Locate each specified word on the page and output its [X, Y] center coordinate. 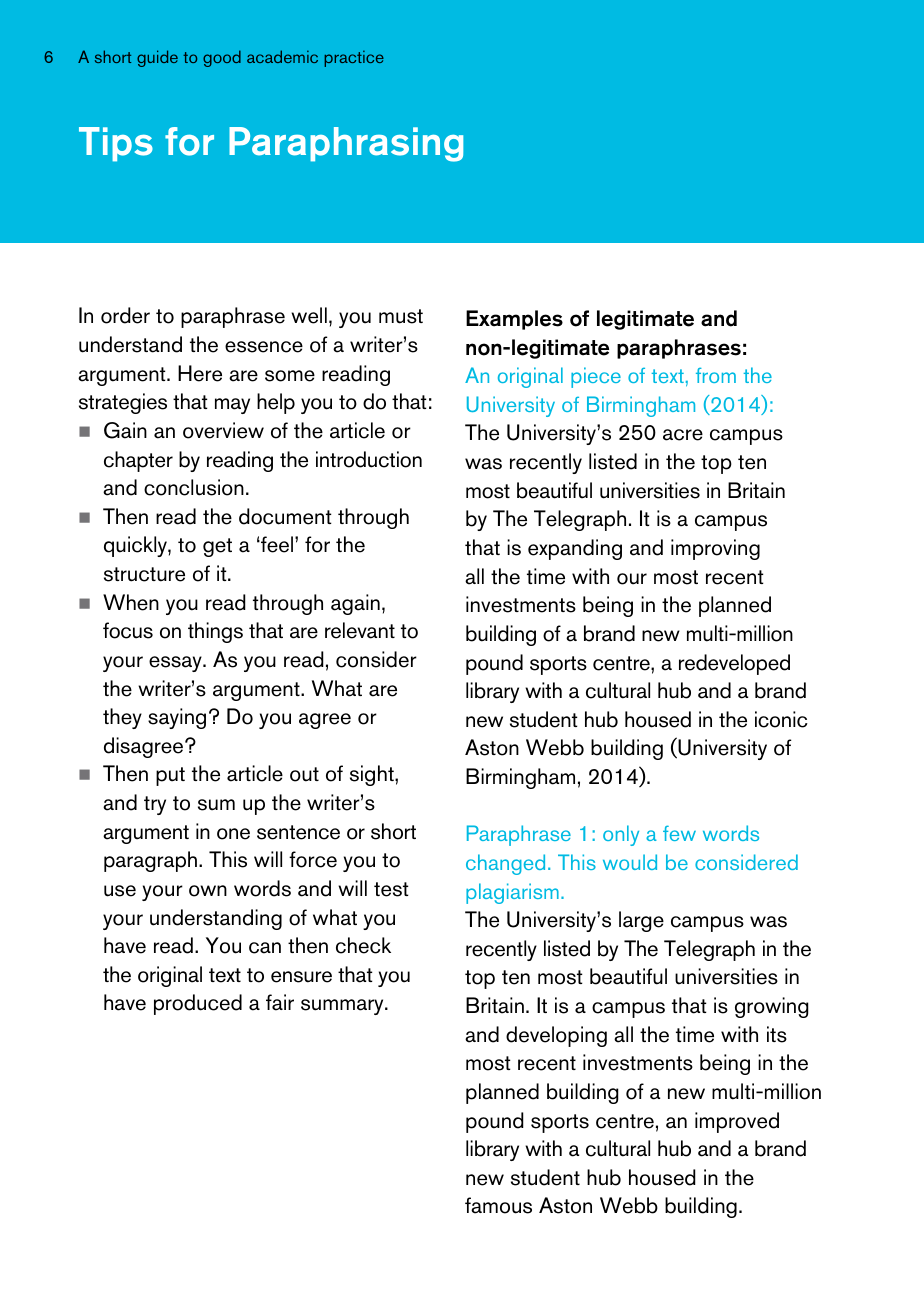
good [222, 58]
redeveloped [734, 664]
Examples [514, 320]
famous [498, 1205]
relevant [360, 630]
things [215, 632]
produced [198, 1004]
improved [737, 1122]
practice [354, 58]
